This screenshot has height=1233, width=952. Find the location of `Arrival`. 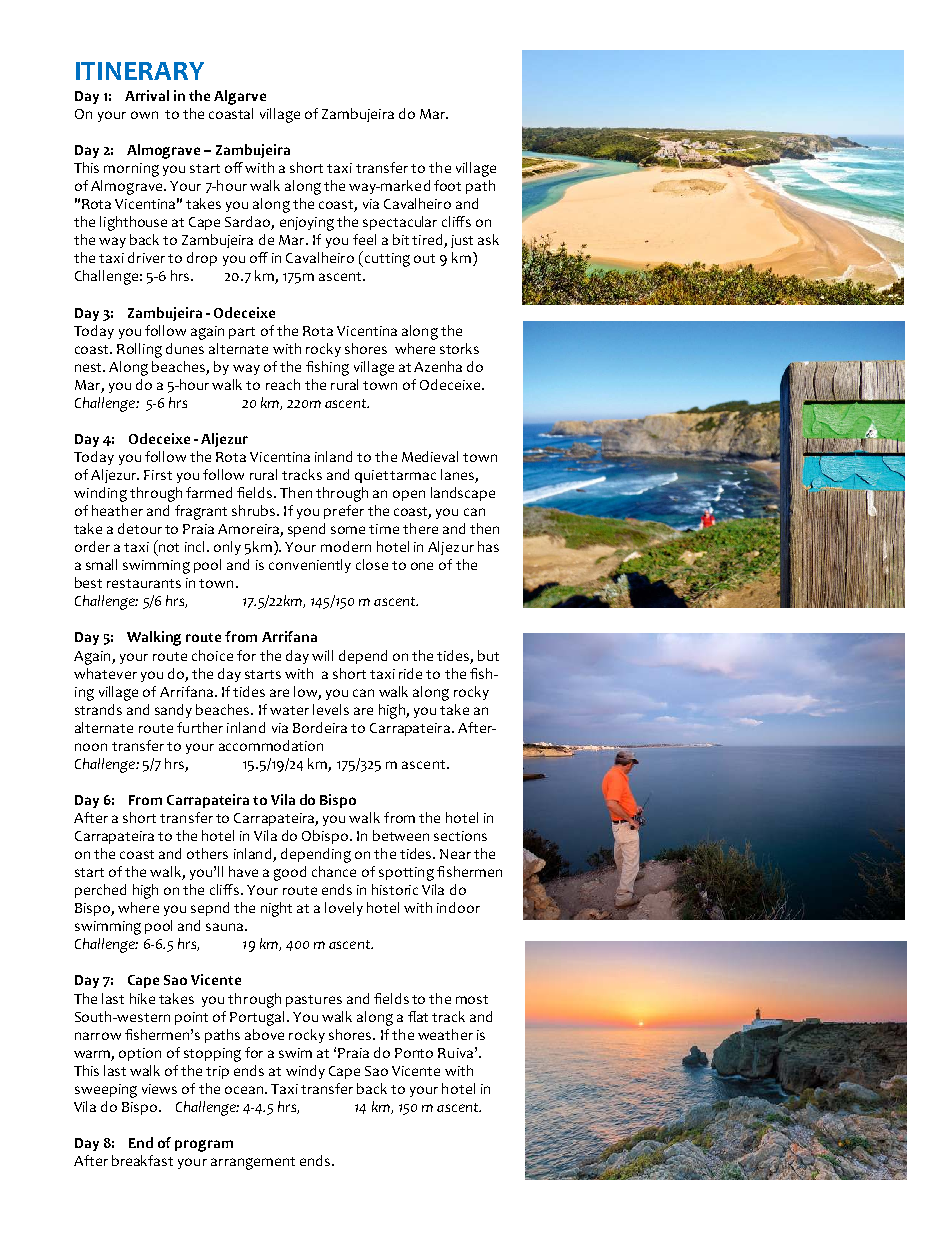

Arrival is located at coordinates (147, 95).
